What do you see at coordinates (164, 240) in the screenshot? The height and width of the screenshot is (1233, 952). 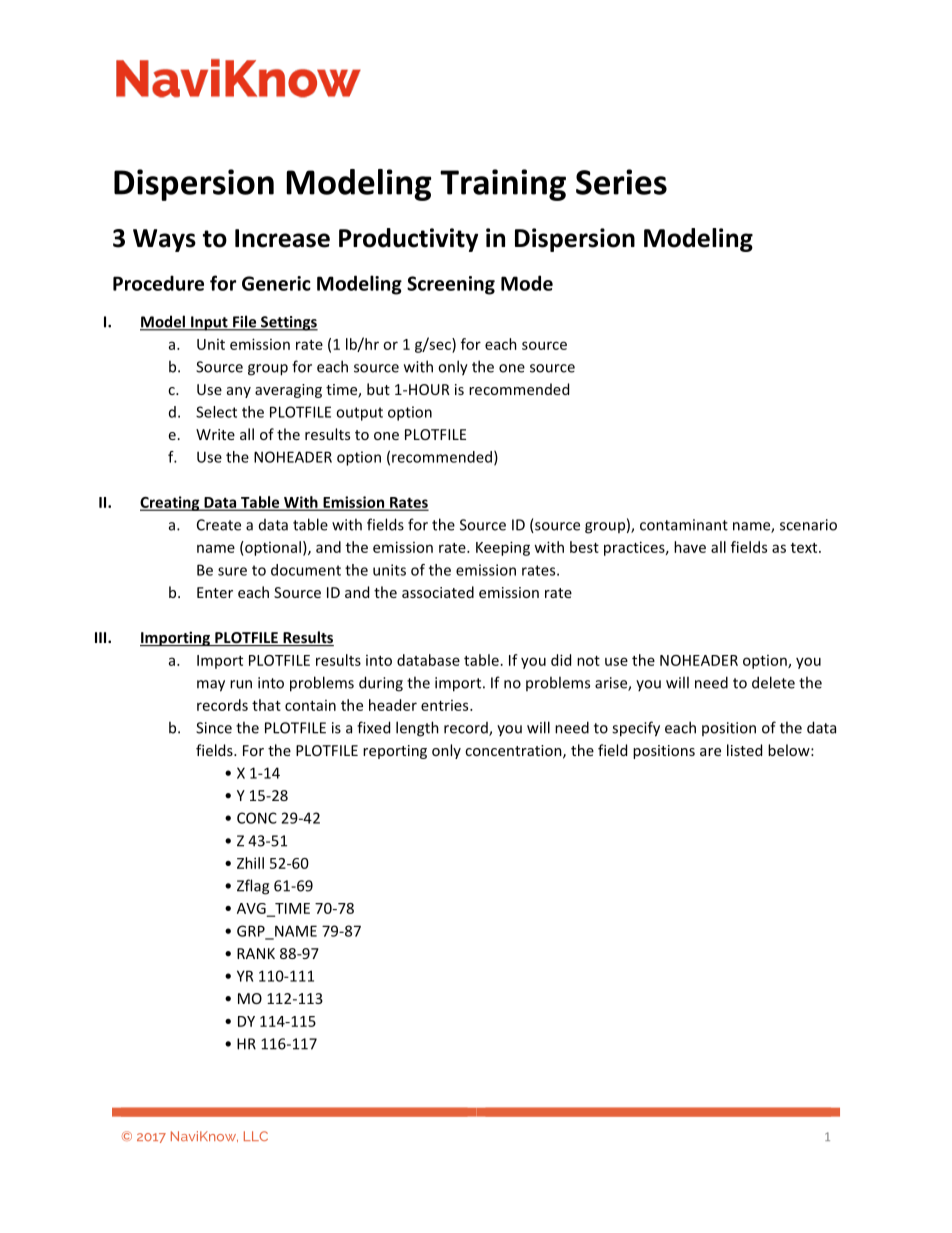 I see `Ways` at bounding box center [164, 240].
